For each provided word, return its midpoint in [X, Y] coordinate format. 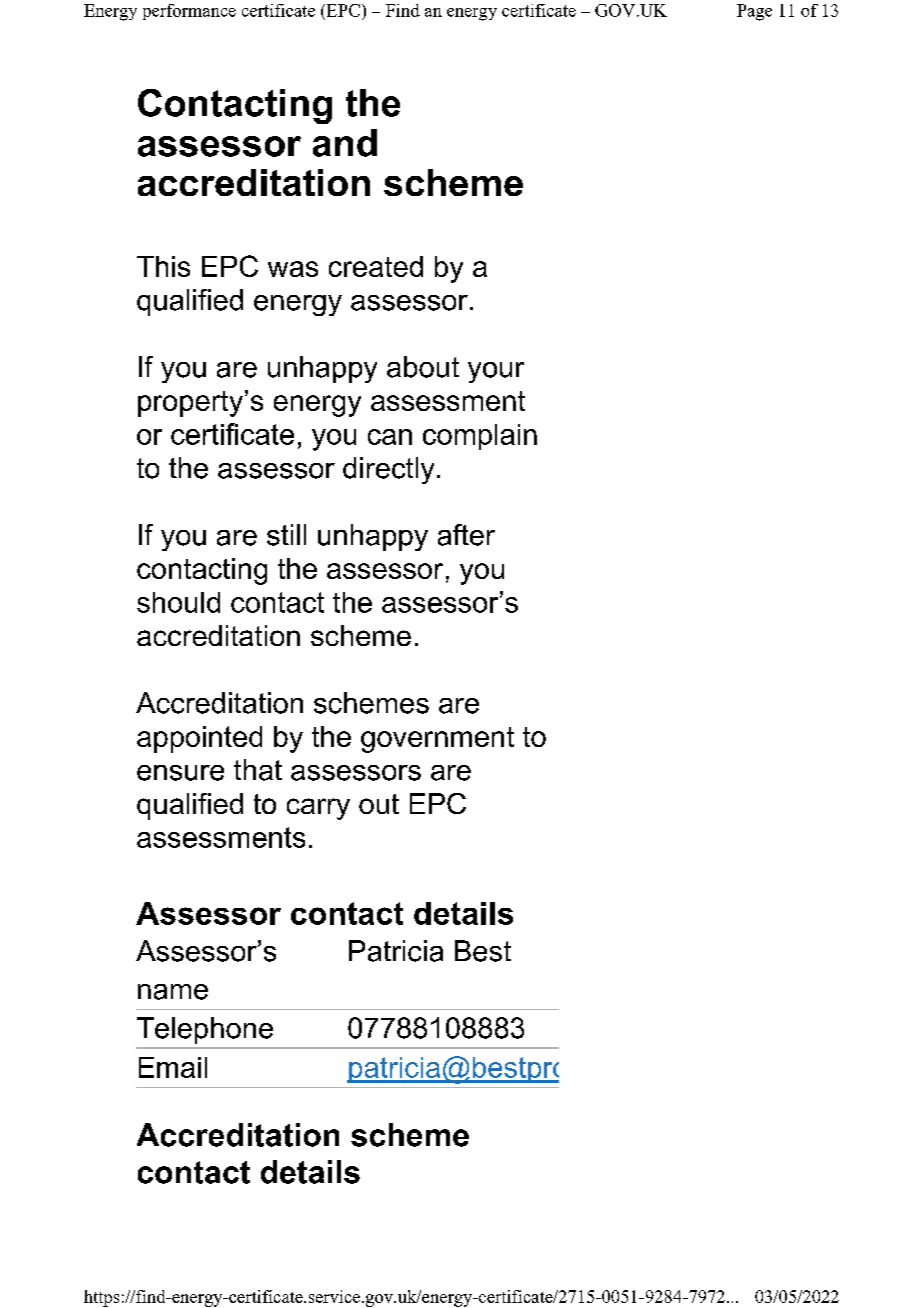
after [466, 535]
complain [480, 437]
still [286, 535]
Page [754, 12]
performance [189, 12]
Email [173, 1067]
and [345, 143]
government [437, 740]
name [173, 992]
